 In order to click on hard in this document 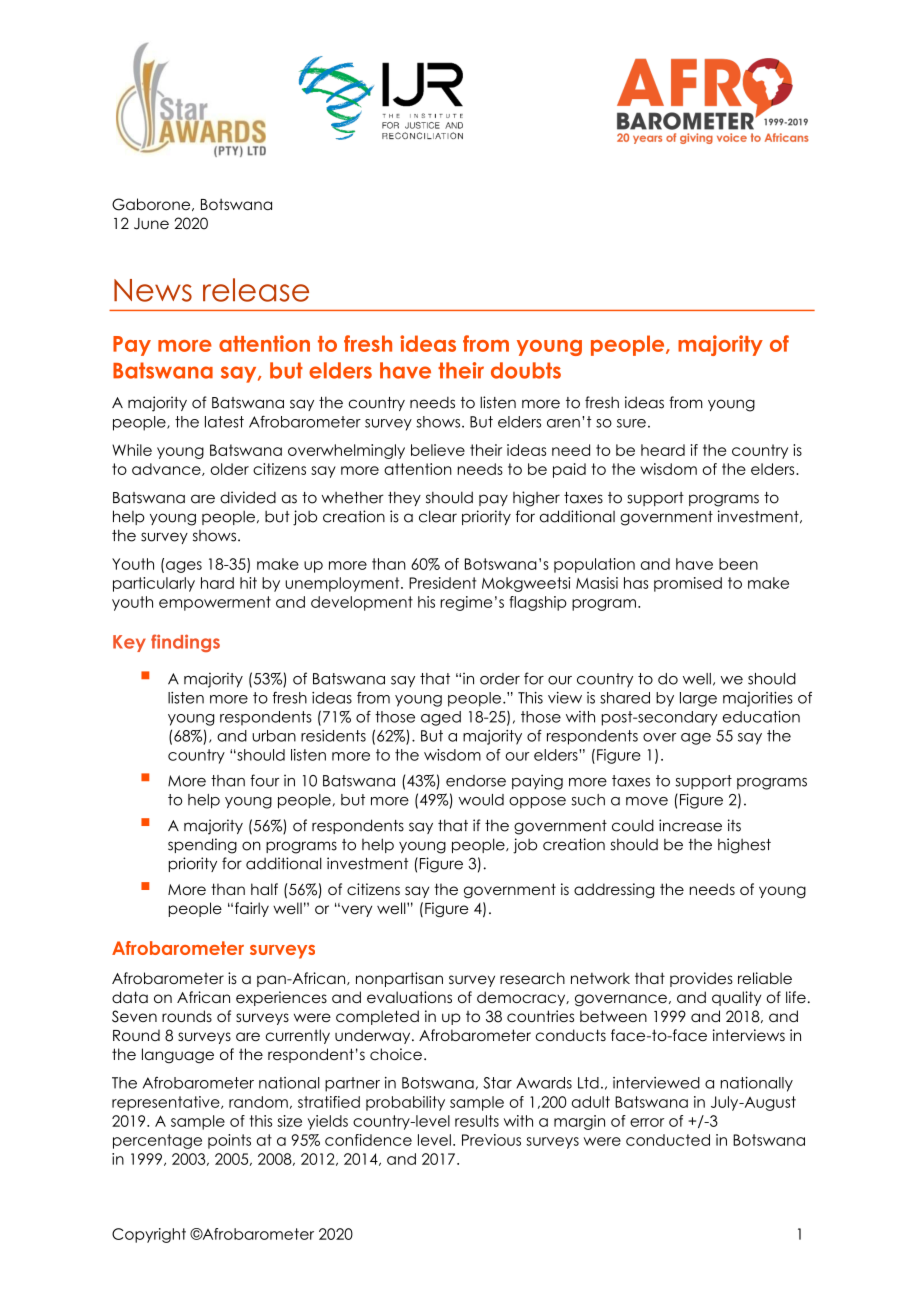, I will do `click(217, 583)`.
